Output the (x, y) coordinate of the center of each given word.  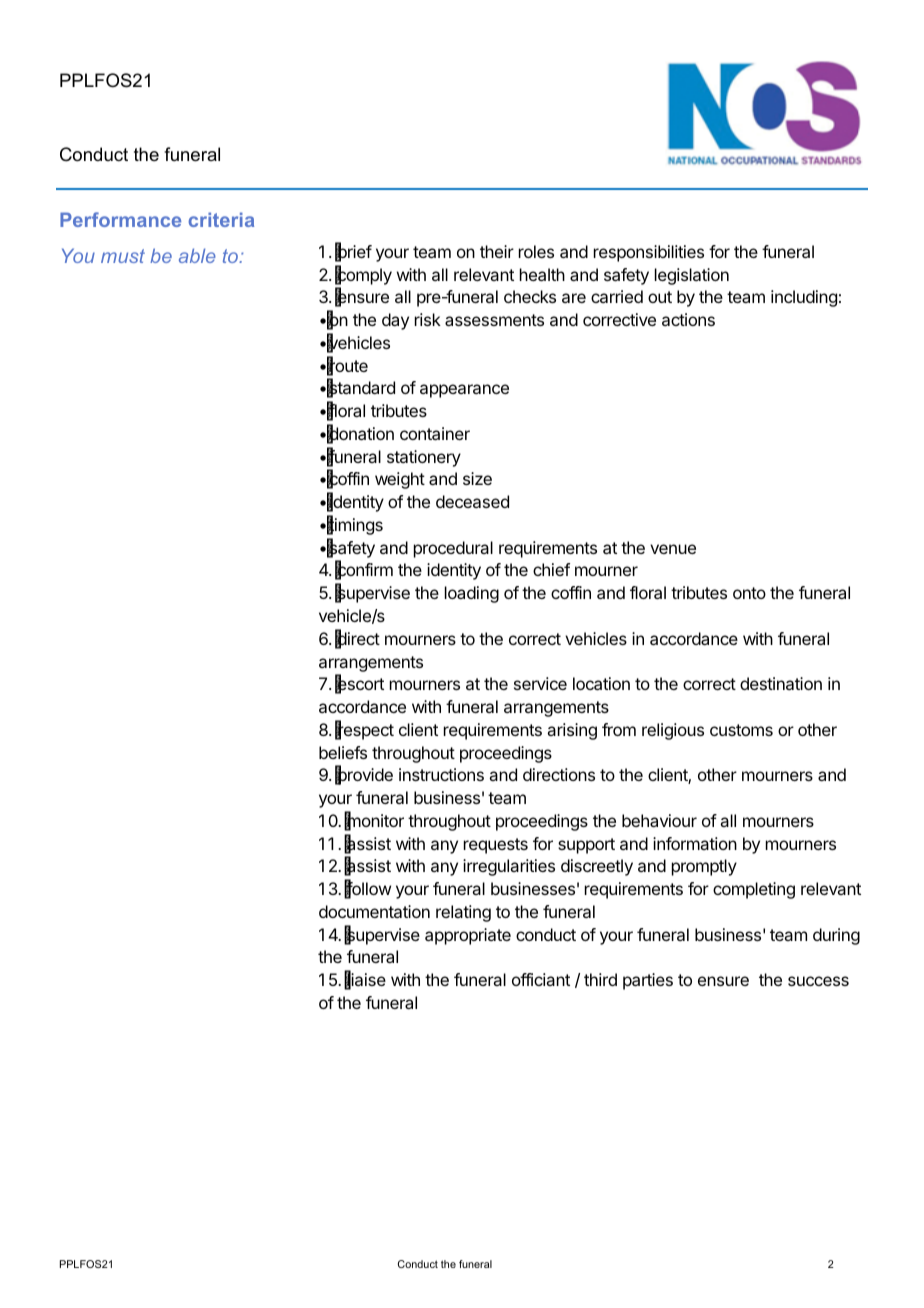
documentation (374, 911)
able (197, 255)
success (818, 981)
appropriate (468, 936)
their (497, 251)
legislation (692, 276)
